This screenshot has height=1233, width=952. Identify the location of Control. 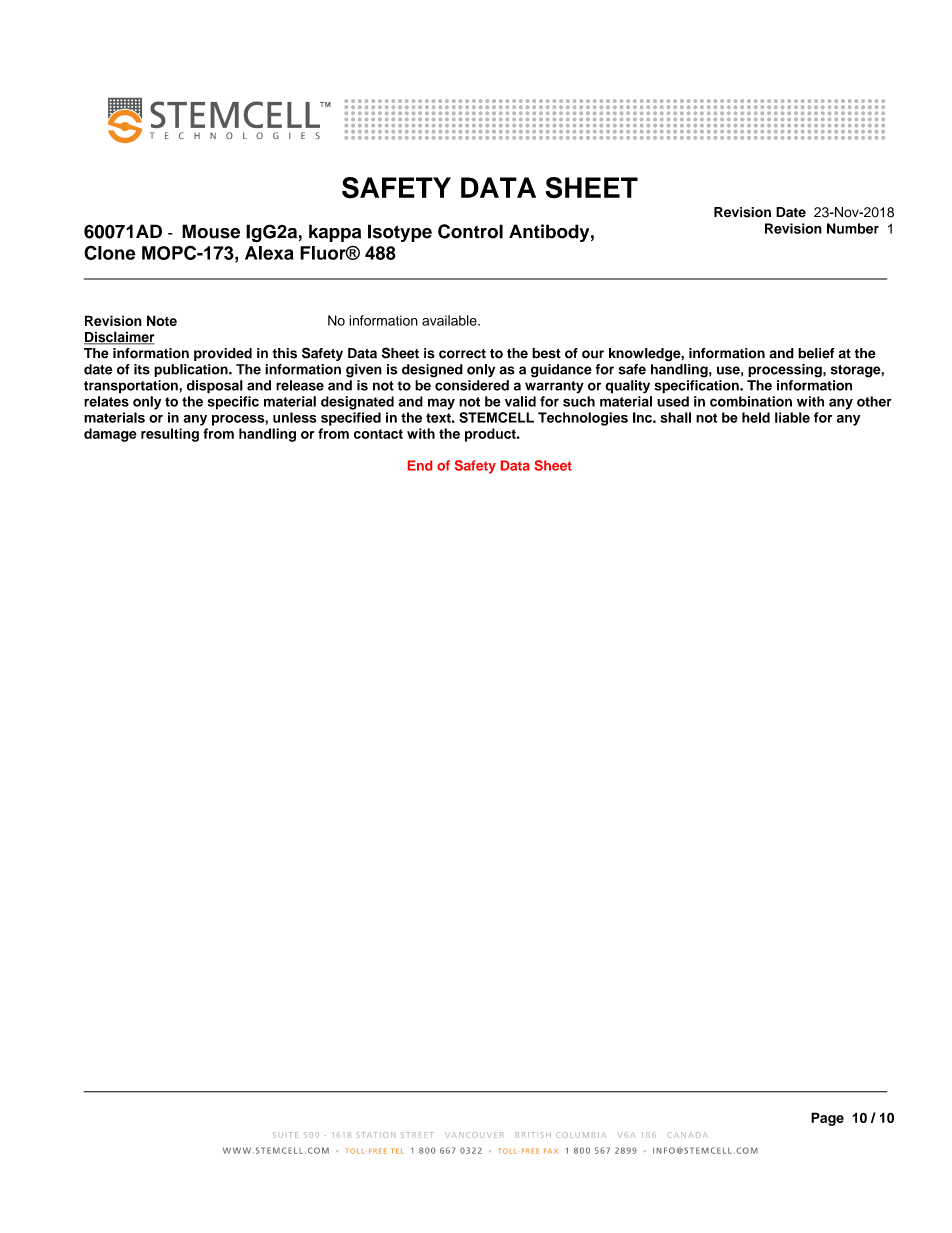
(470, 231).
